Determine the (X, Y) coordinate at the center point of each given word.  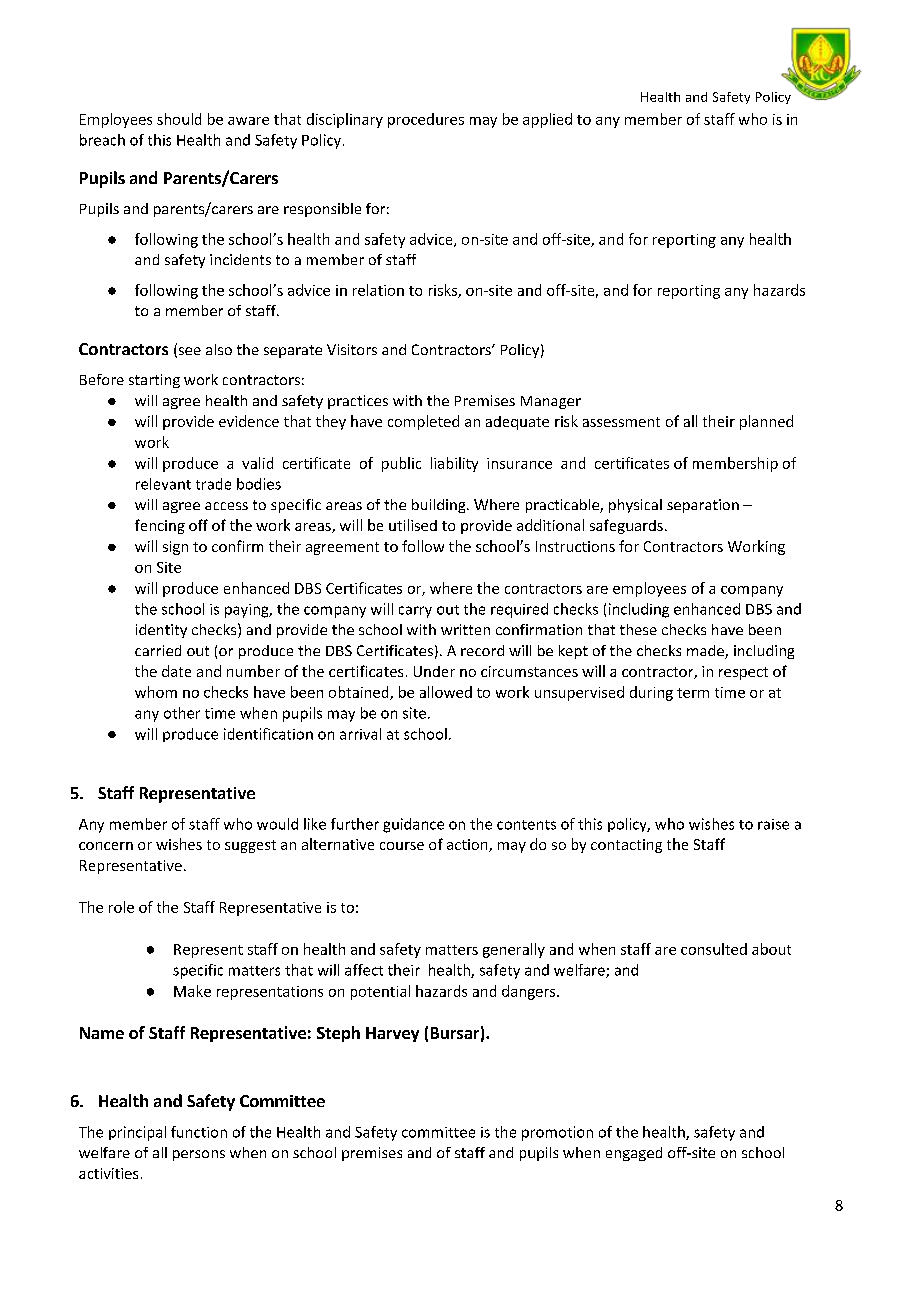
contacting (626, 846)
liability (454, 464)
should (179, 119)
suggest (250, 846)
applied (547, 120)
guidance (413, 825)
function (199, 1132)
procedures (426, 120)
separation (703, 506)
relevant (163, 484)
